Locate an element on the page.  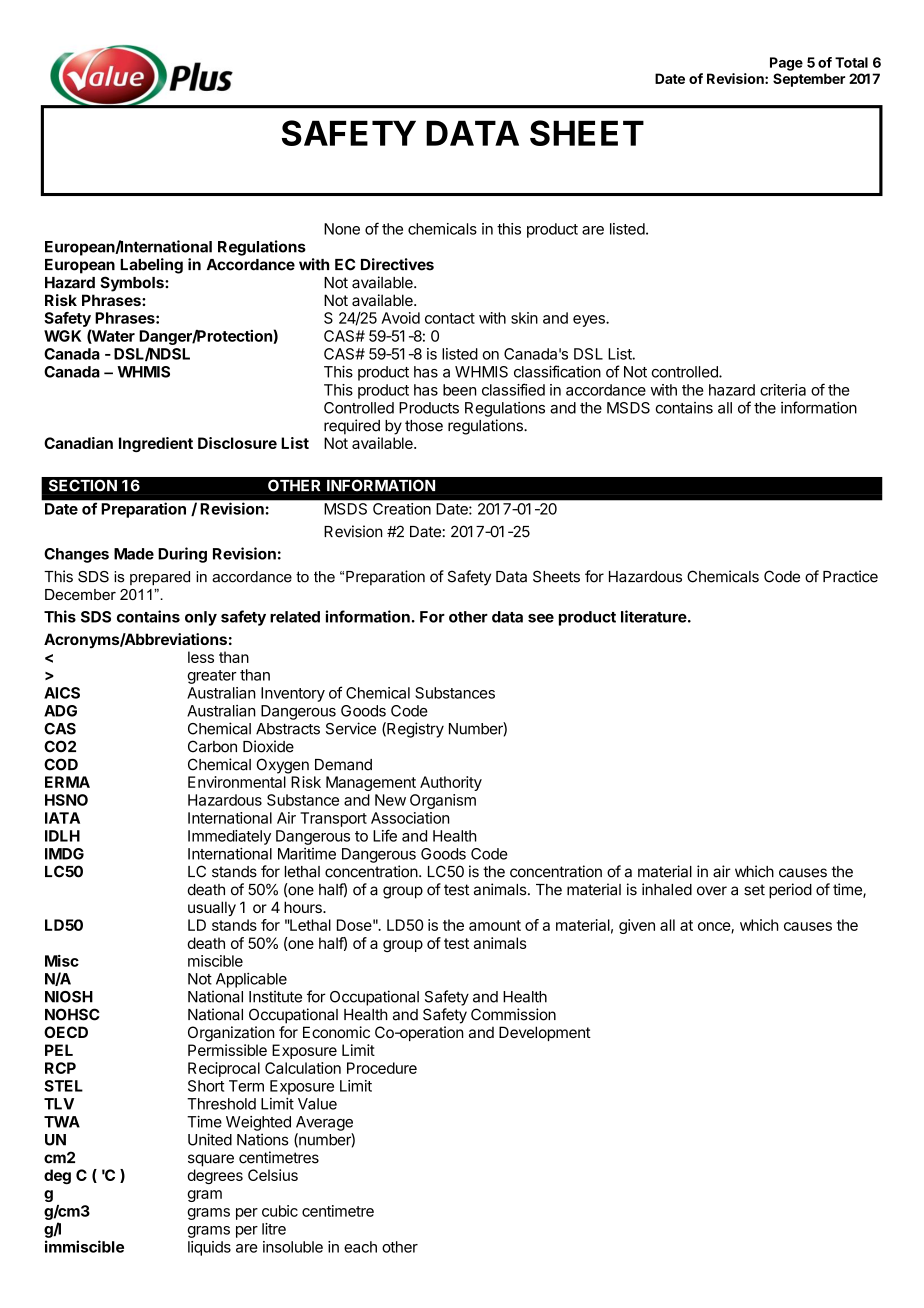
Immediately is located at coordinates (229, 837).
